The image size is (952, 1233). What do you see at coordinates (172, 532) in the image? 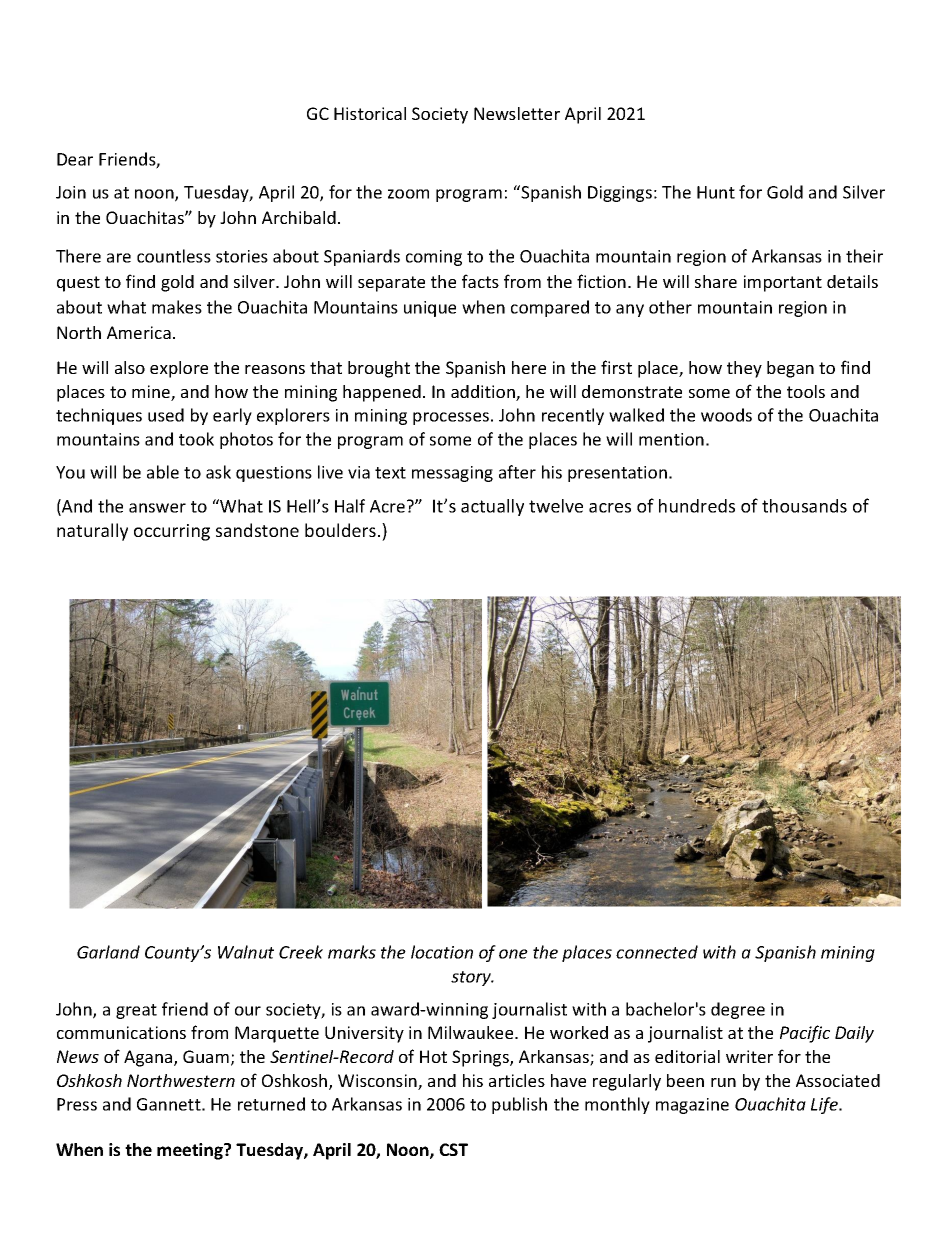
I see `occurring` at bounding box center [172, 532].
